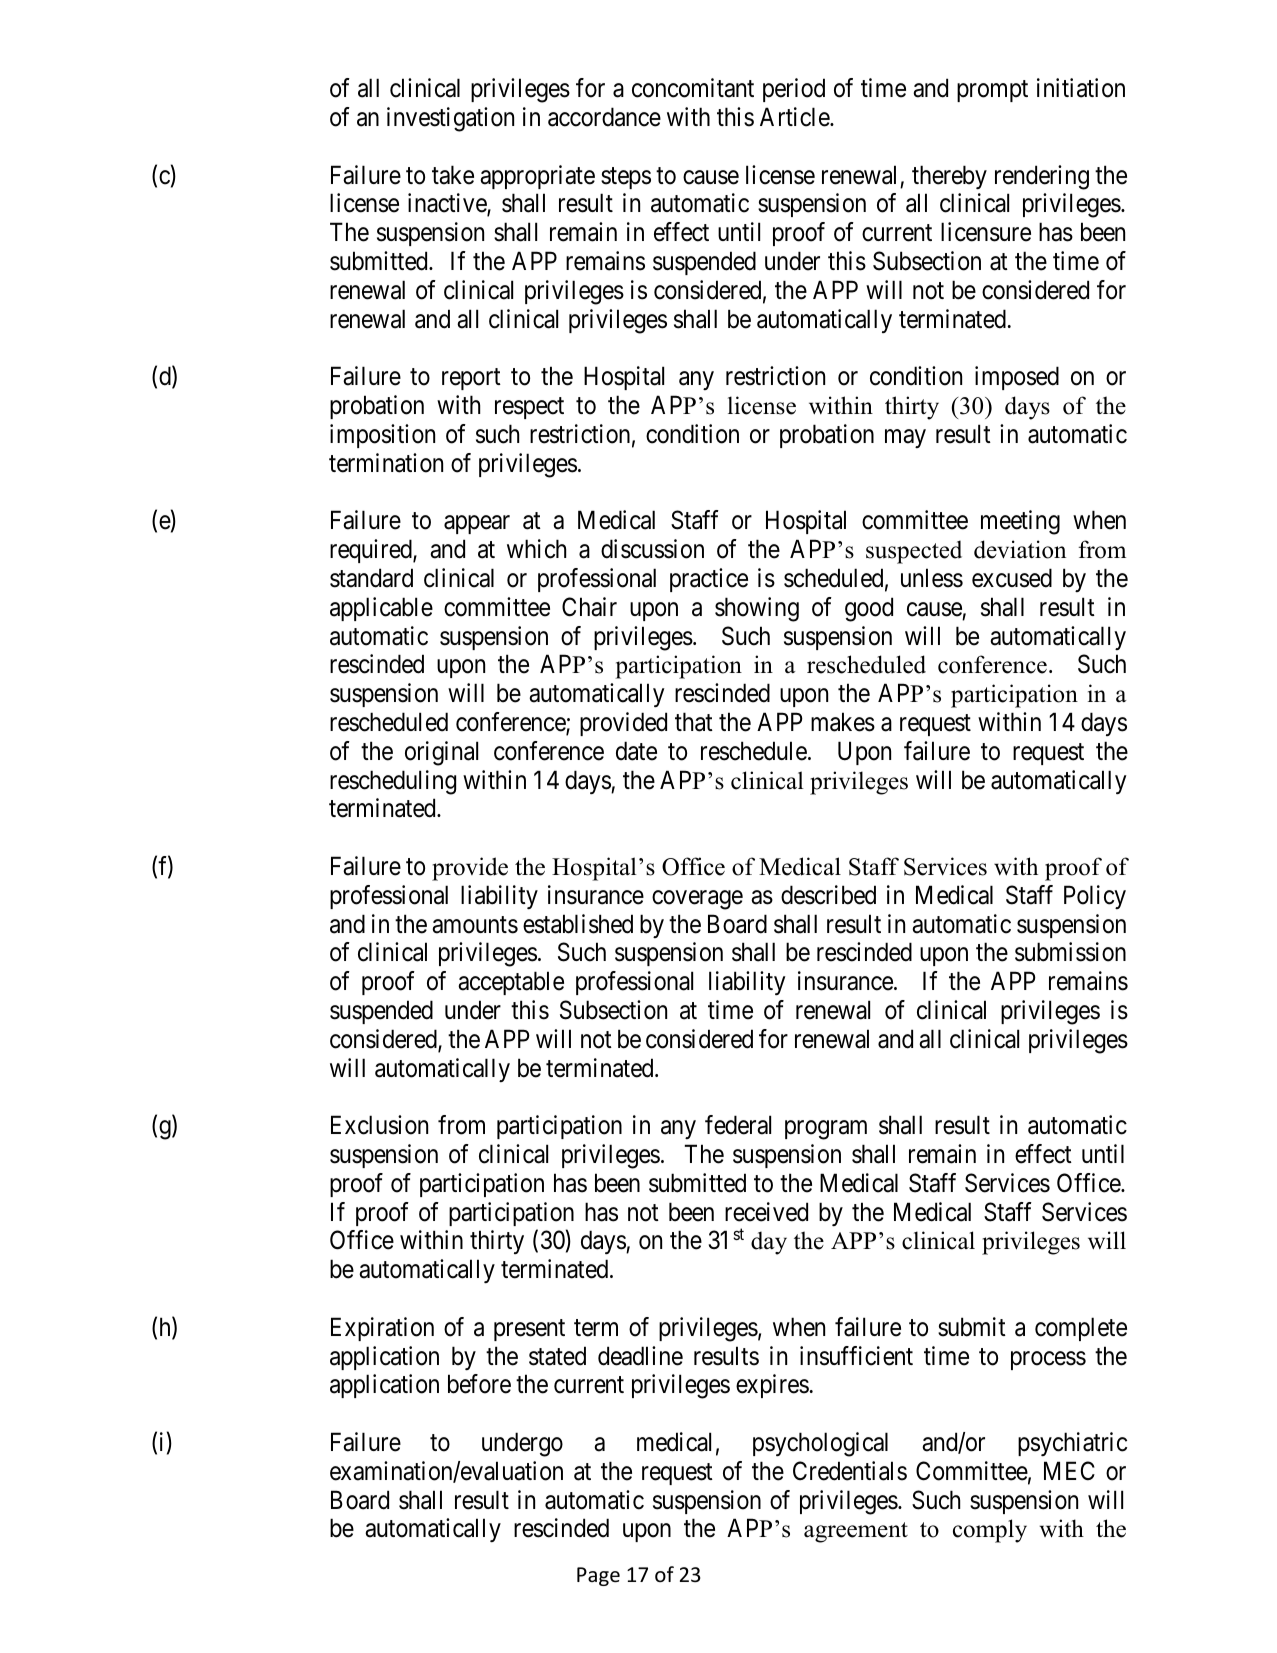 The image size is (1277, 1653). Describe the element at coordinates (479, 1384) in the image. I see `before` at that location.
